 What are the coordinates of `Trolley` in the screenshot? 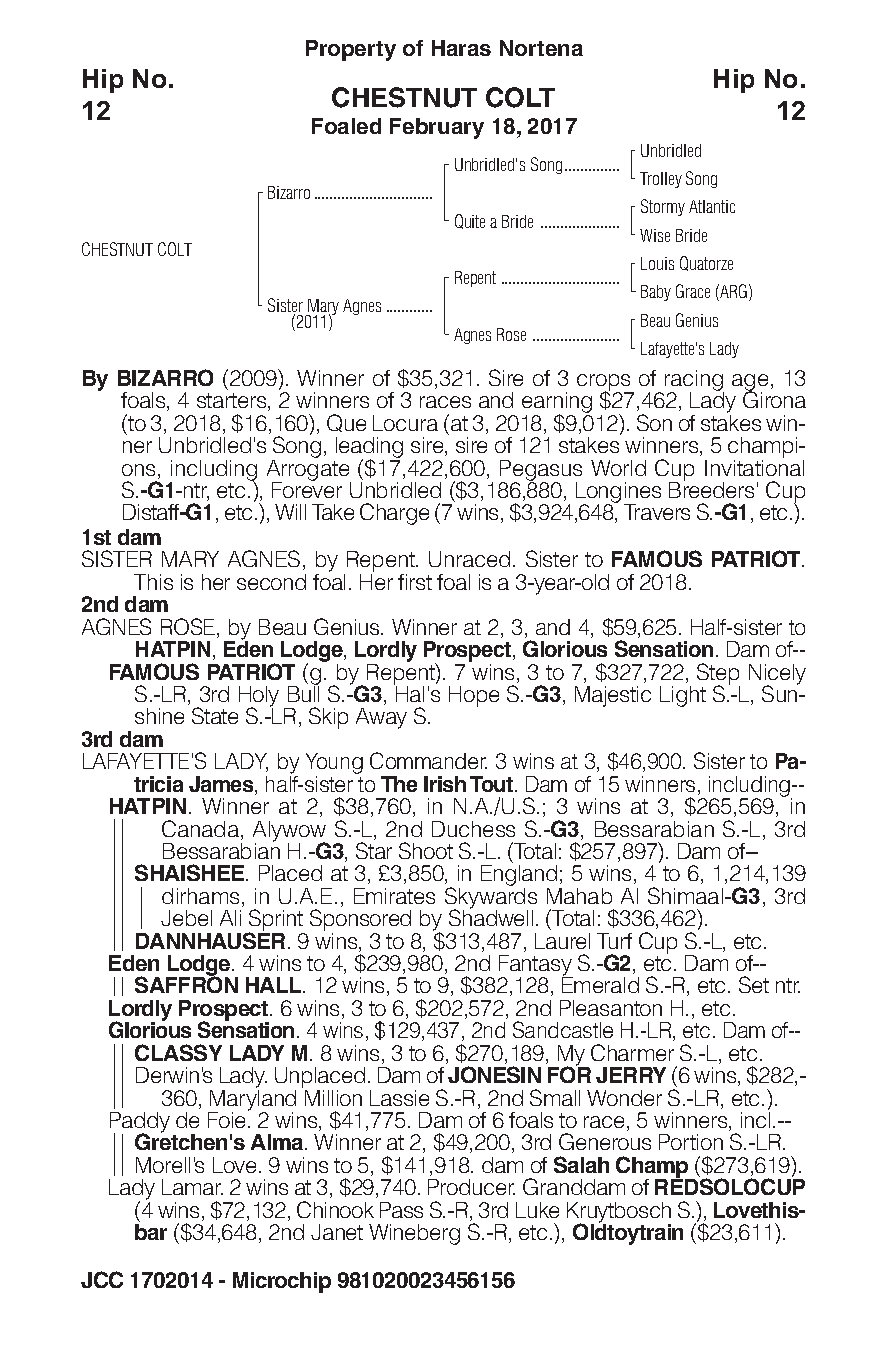 It's located at (661, 180).
